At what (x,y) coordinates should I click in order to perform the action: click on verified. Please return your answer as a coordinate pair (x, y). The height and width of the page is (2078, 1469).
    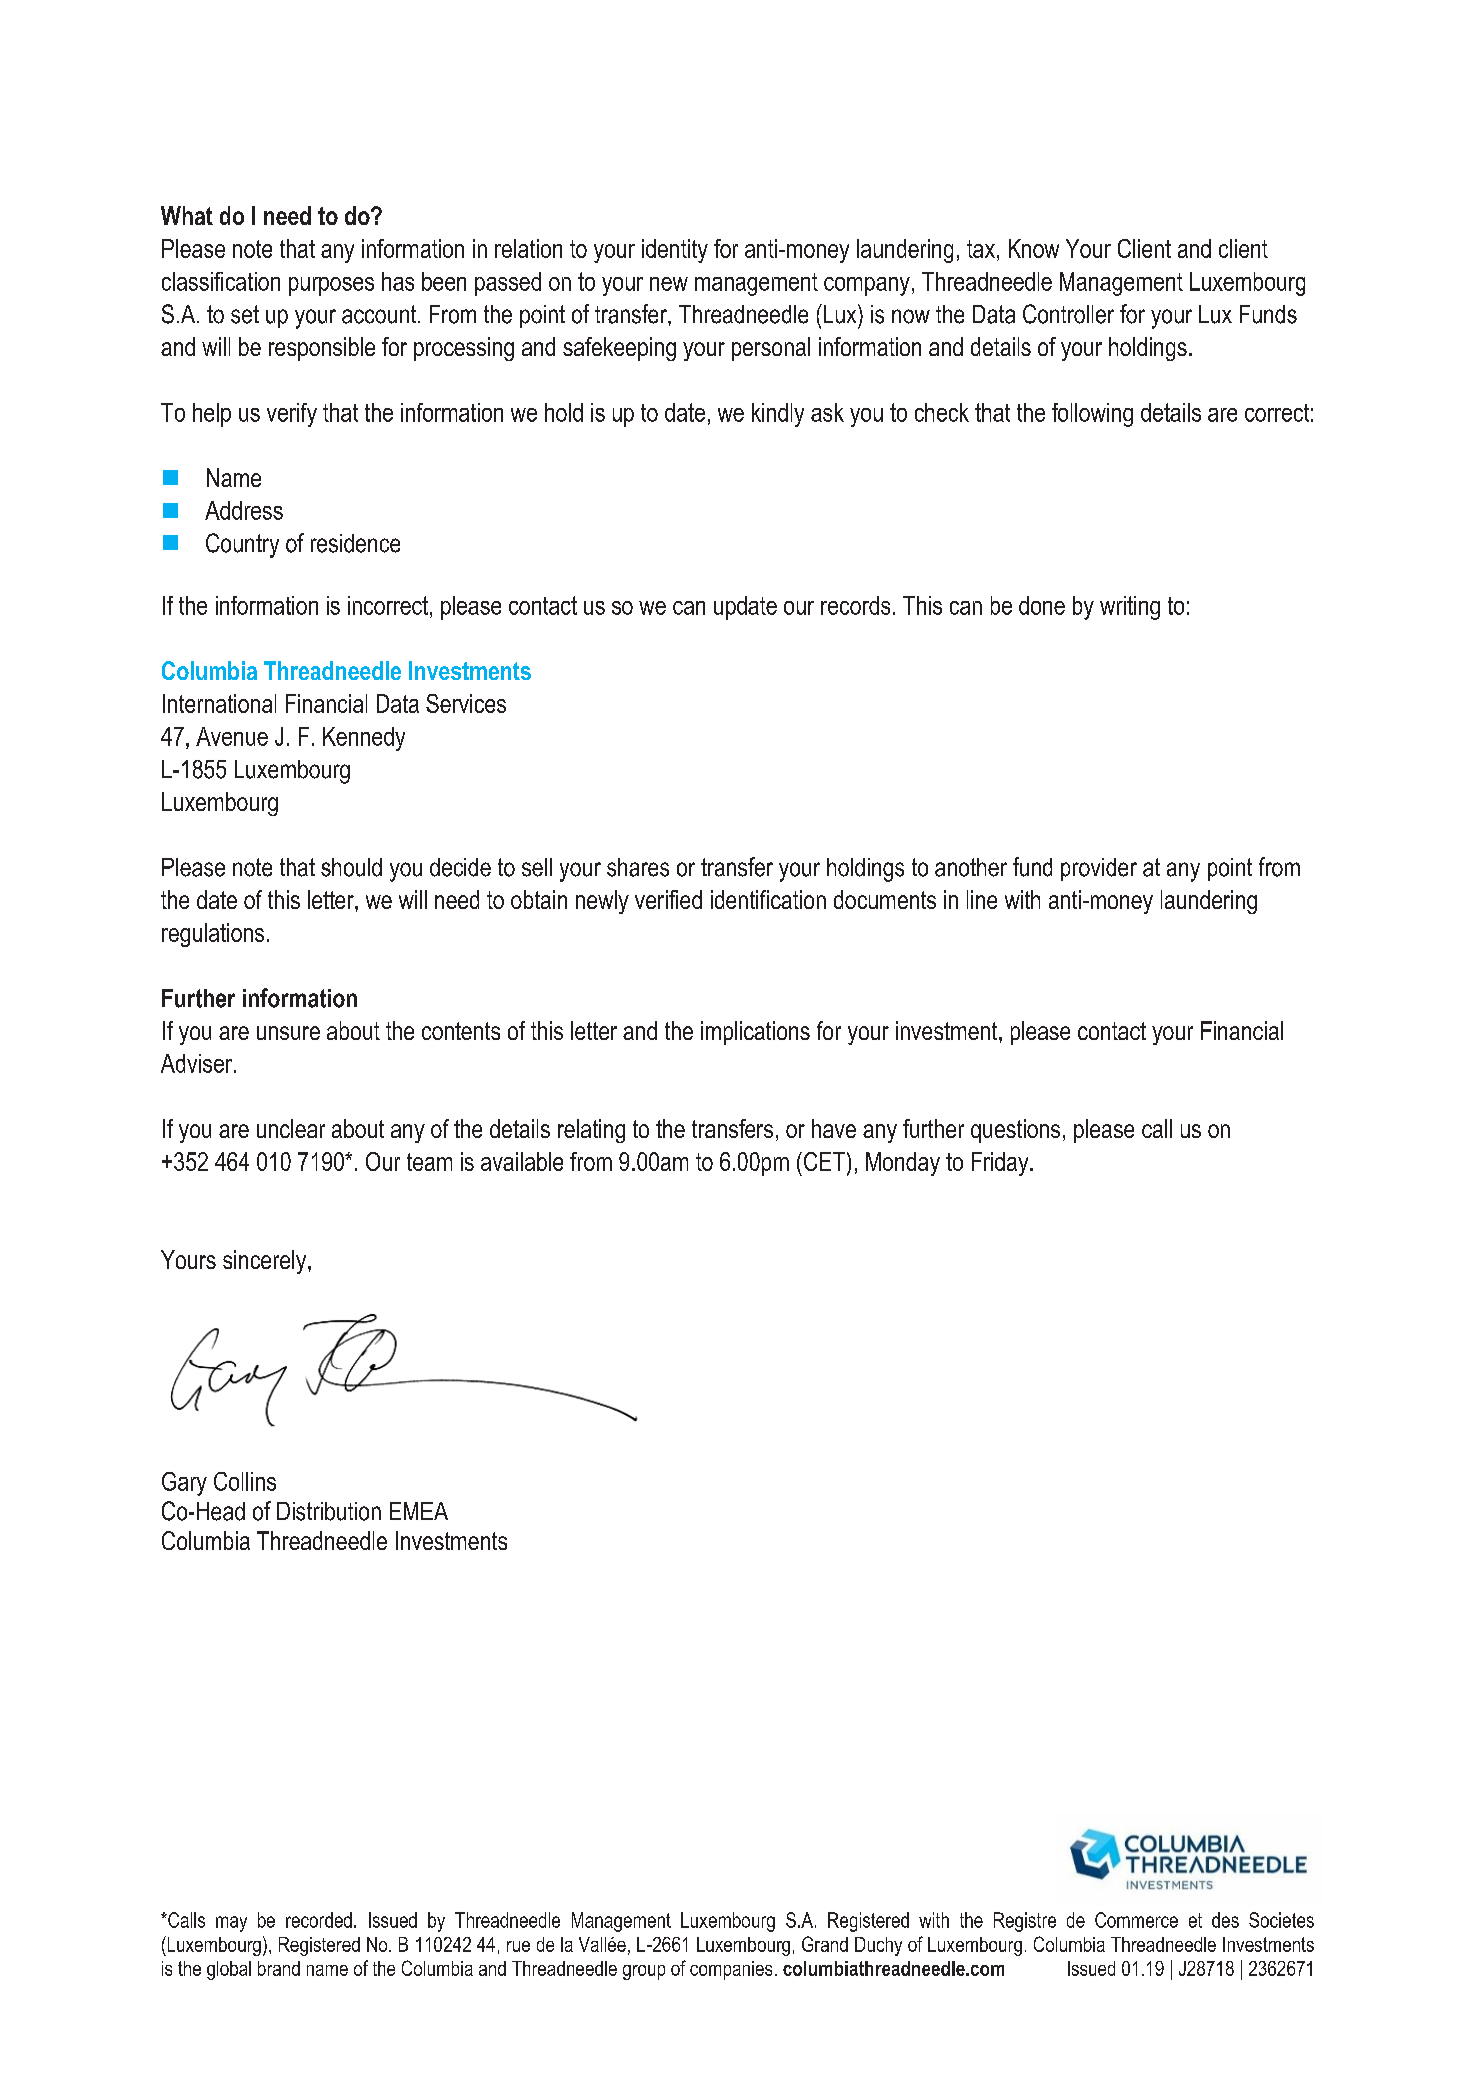
    Looking at the image, I should click on (668, 899).
